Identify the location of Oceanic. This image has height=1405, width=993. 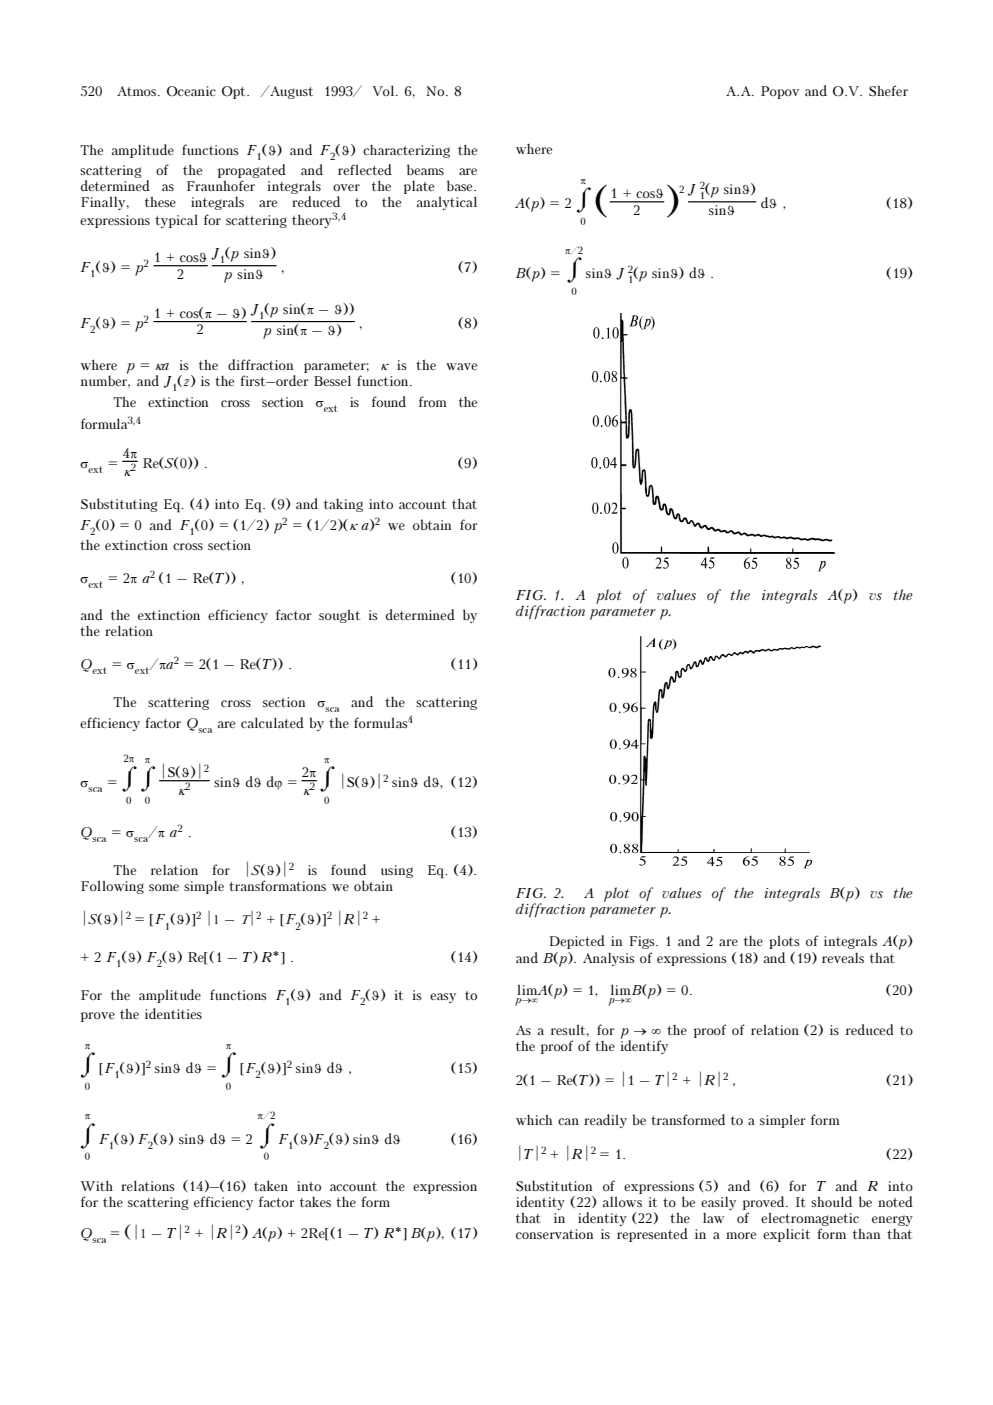
(191, 91).
